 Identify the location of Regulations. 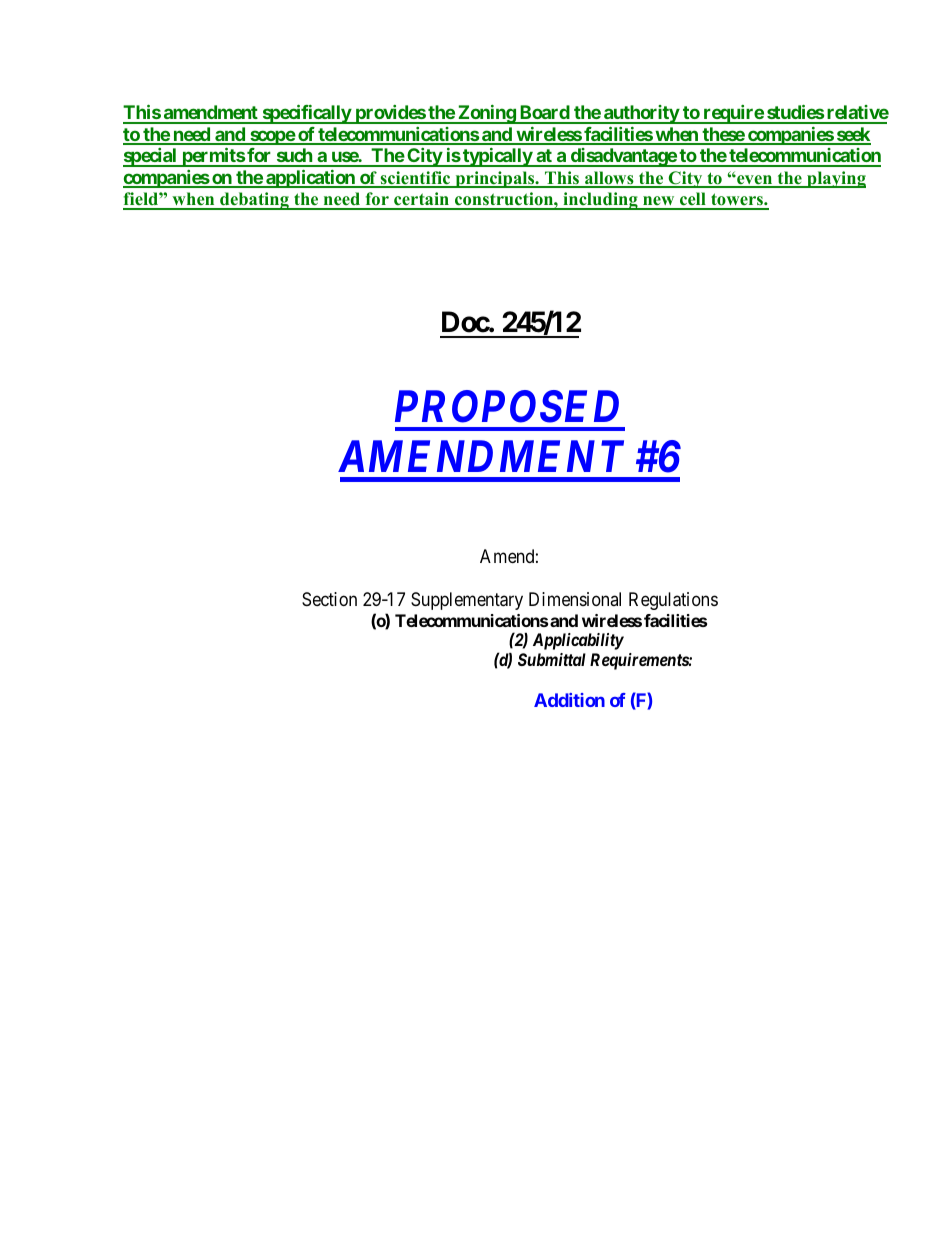
(673, 601).
